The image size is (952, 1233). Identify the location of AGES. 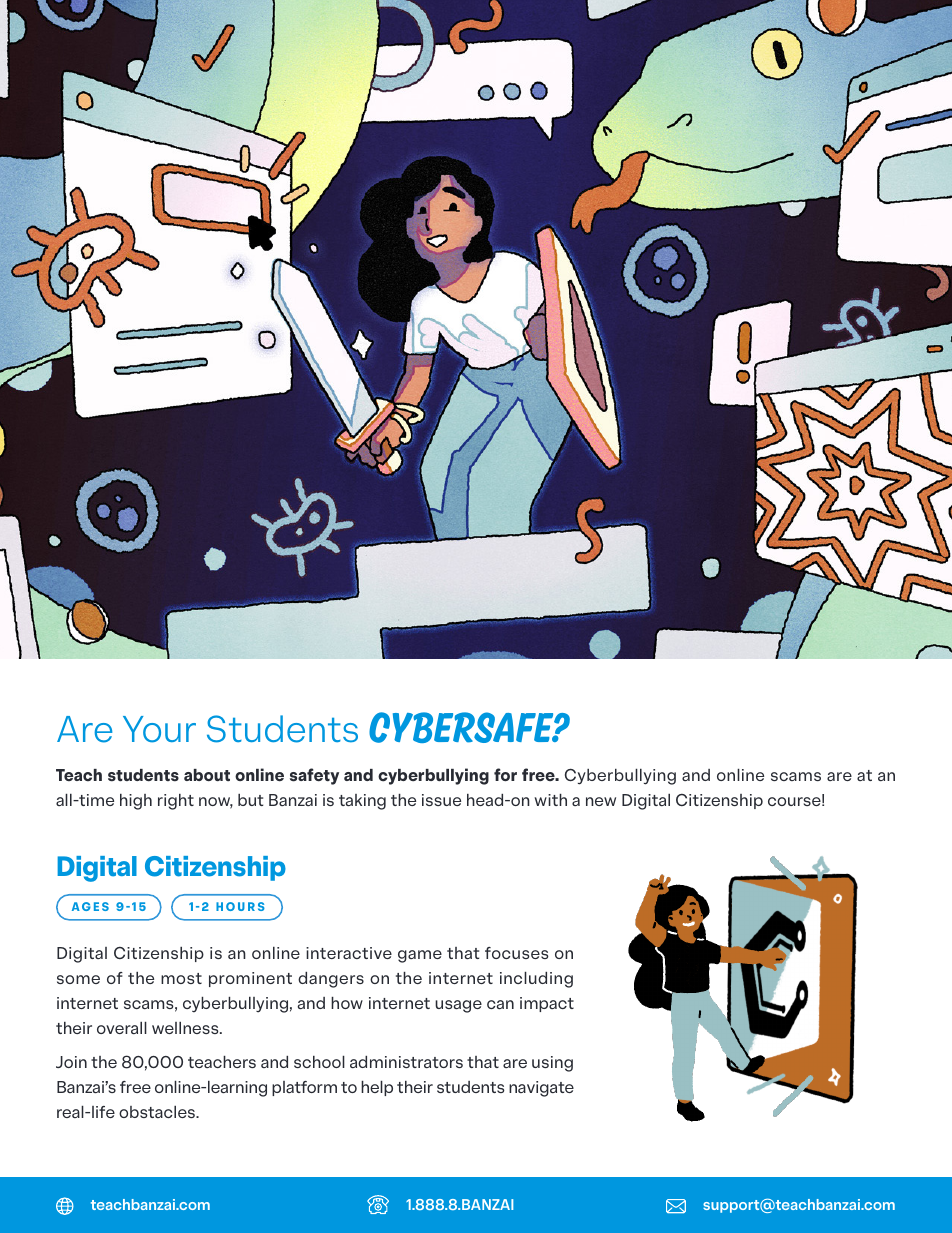
(90, 906).
